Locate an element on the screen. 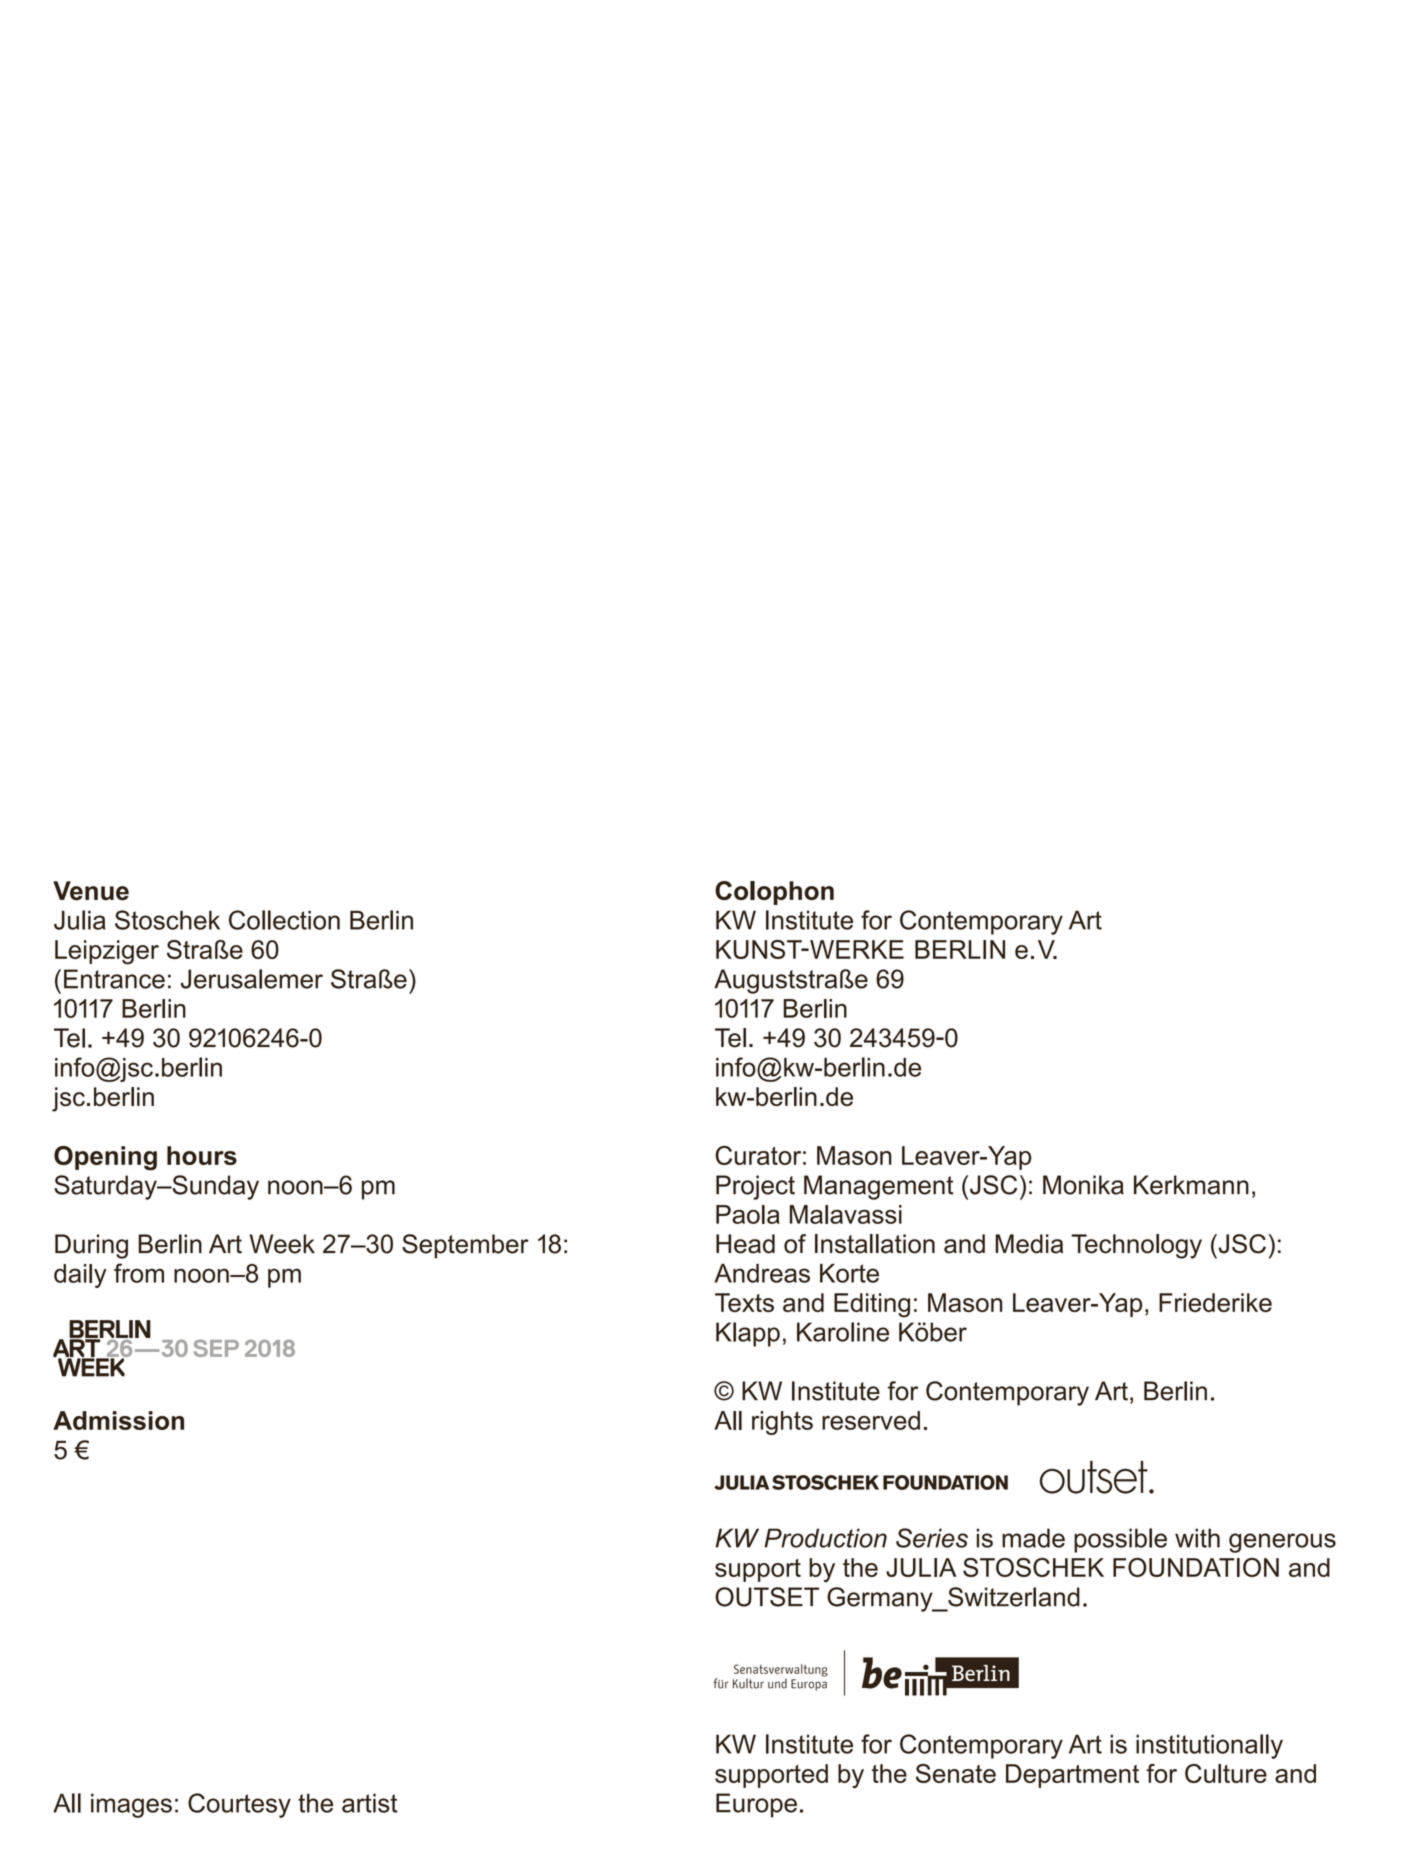 The image size is (1402, 1869). Technology is located at coordinates (1136, 1246).
